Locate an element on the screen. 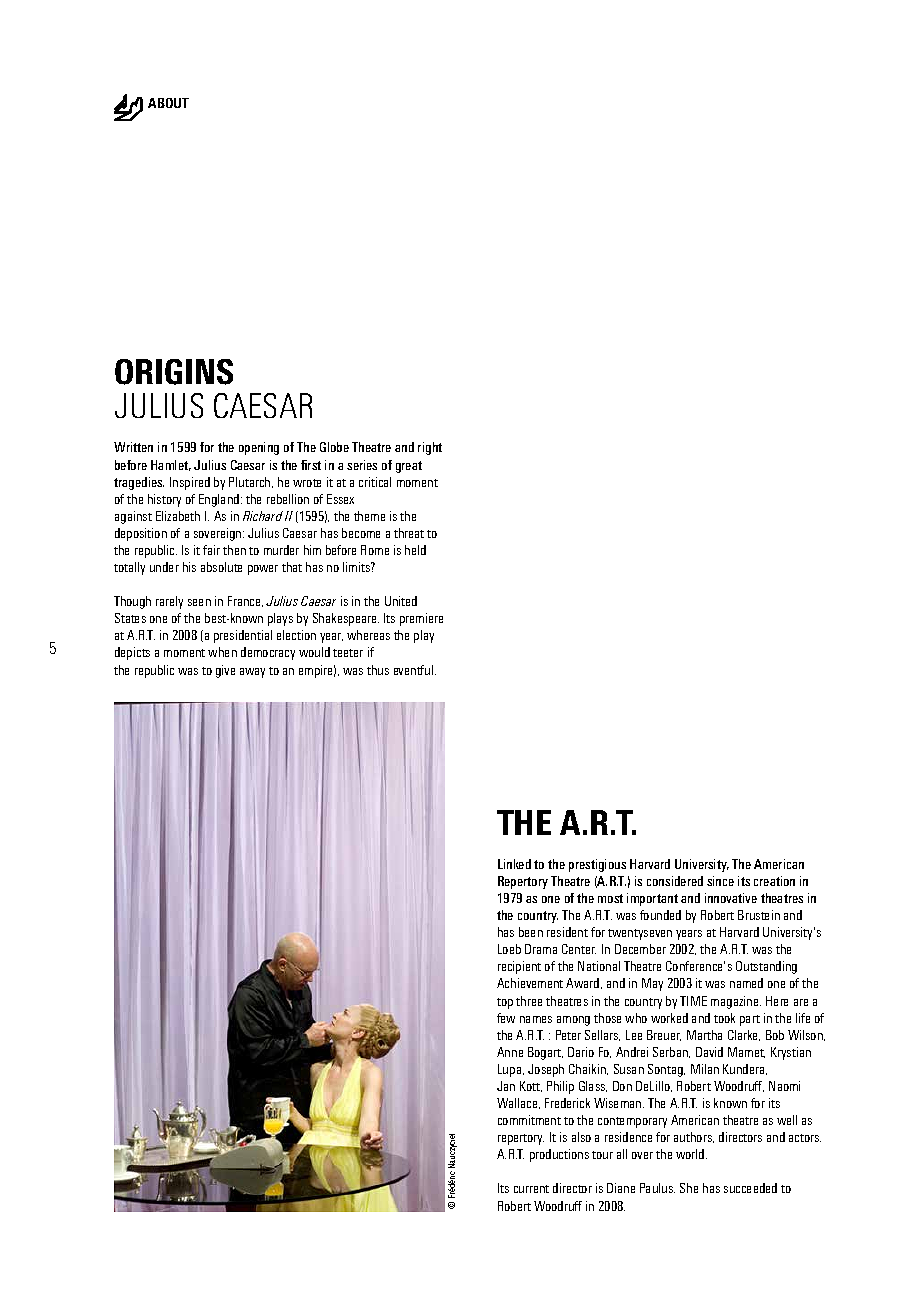  since is located at coordinates (720, 881).
